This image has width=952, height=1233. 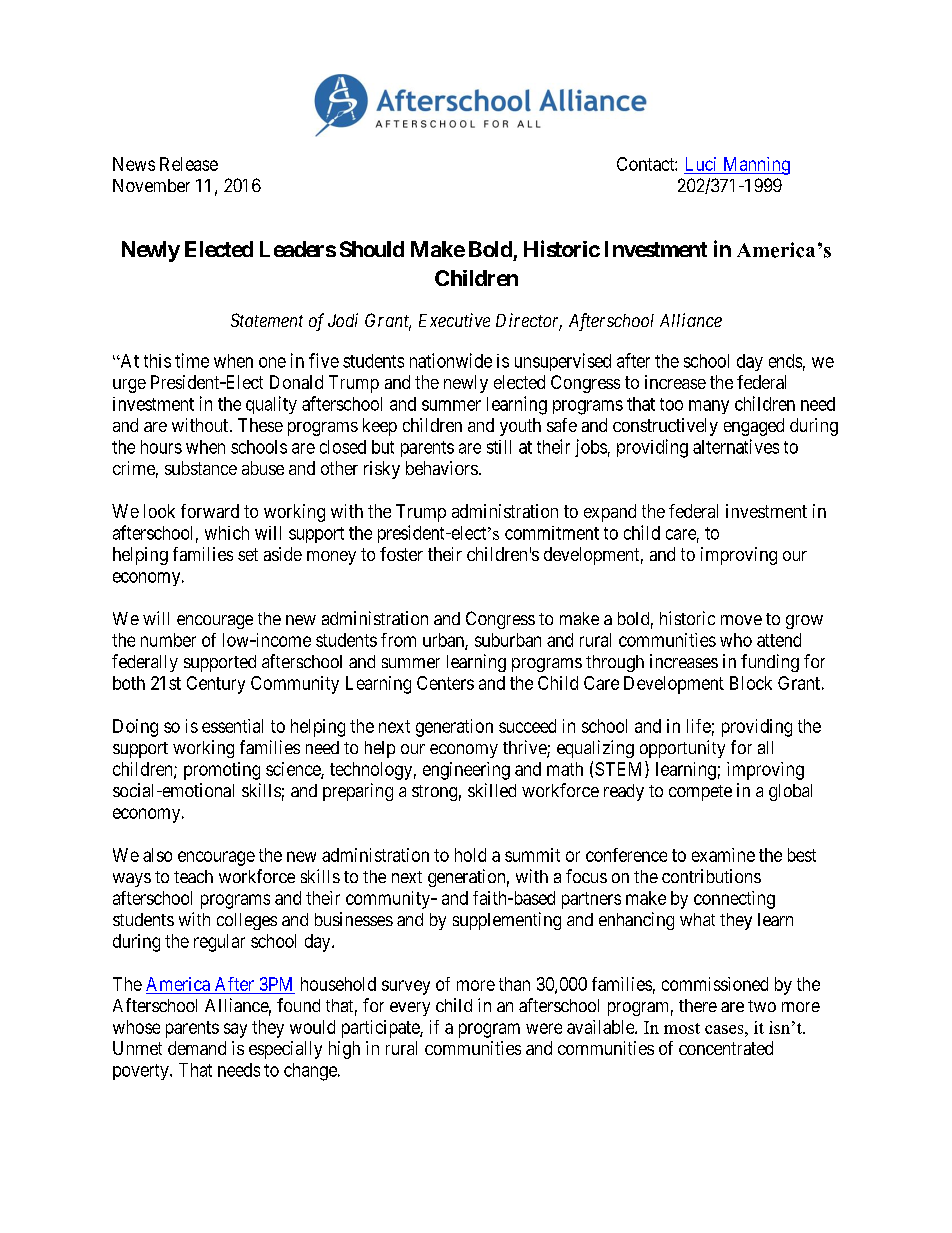 What do you see at coordinates (189, 164) in the image?
I see `Release` at bounding box center [189, 164].
